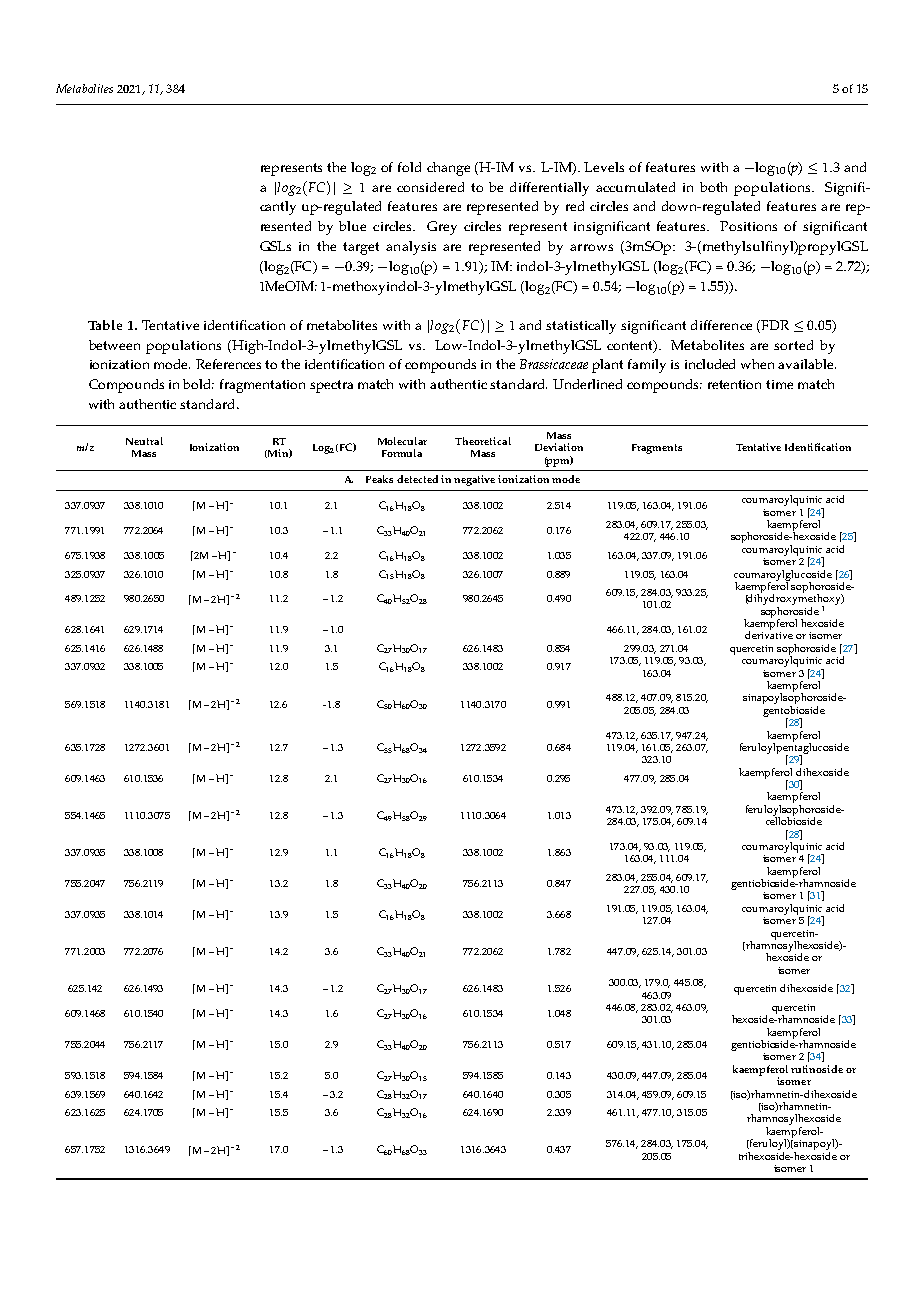 This document has height=1308, width=924. Describe the element at coordinates (228, 364) in the document. I see `References` at that location.
